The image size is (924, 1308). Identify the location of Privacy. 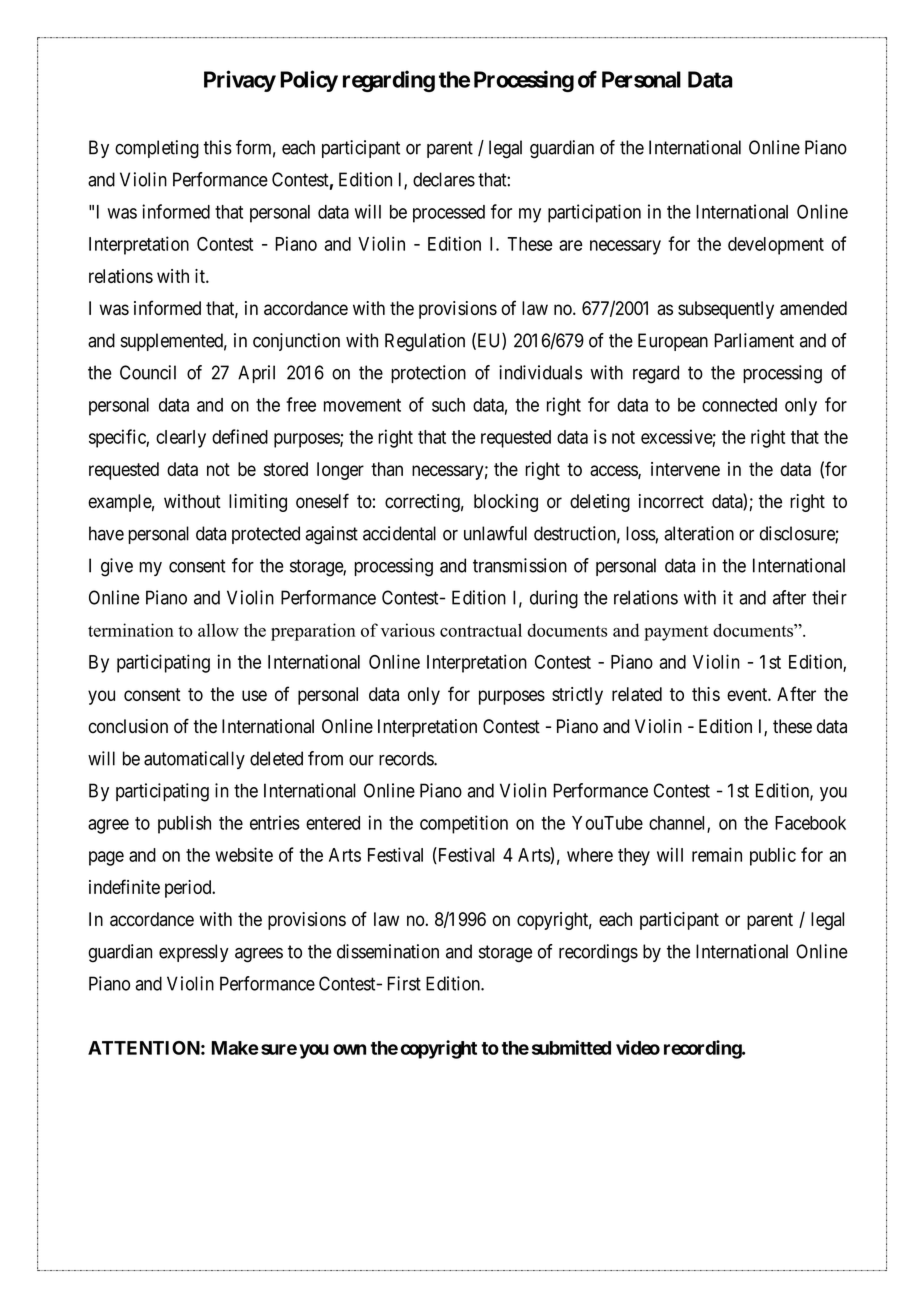
(240, 81).
